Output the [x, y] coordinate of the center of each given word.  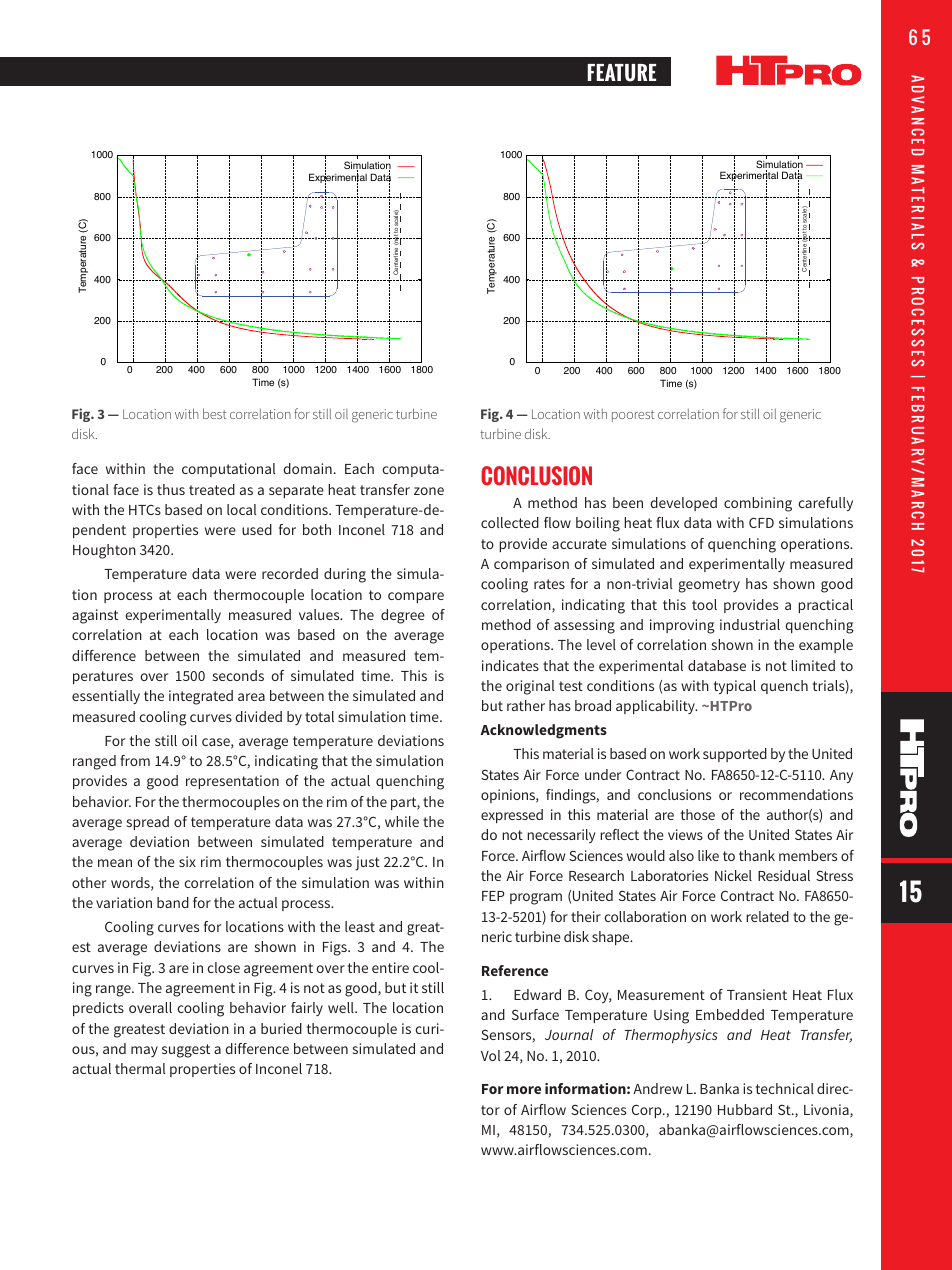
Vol [491, 1055]
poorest [633, 416]
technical [785, 1088]
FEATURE [621, 73]
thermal [140, 1068]
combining [758, 504]
